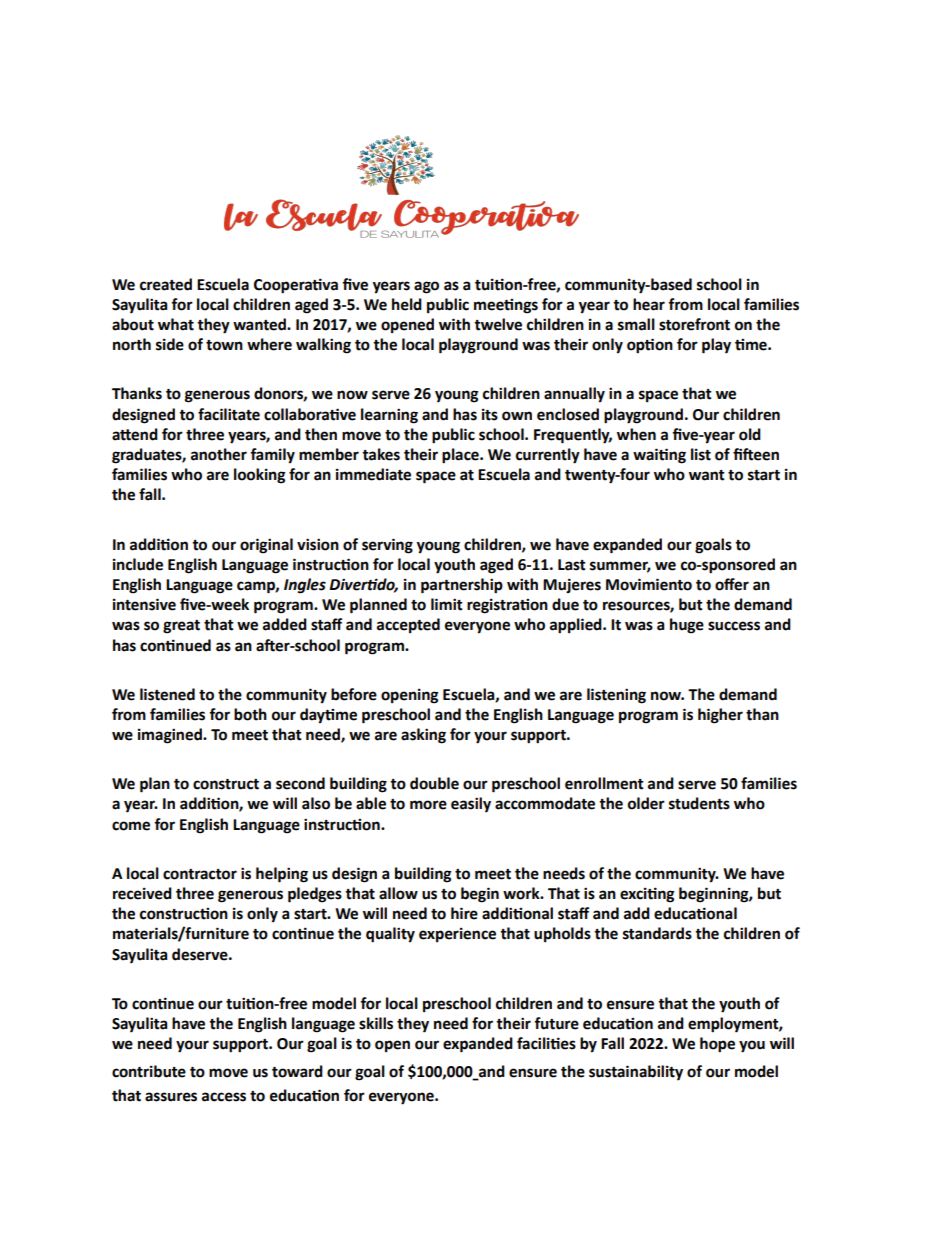 This screenshot has height=1233, width=952. Describe the element at coordinates (649, 304) in the screenshot. I see `hear` at that location.
